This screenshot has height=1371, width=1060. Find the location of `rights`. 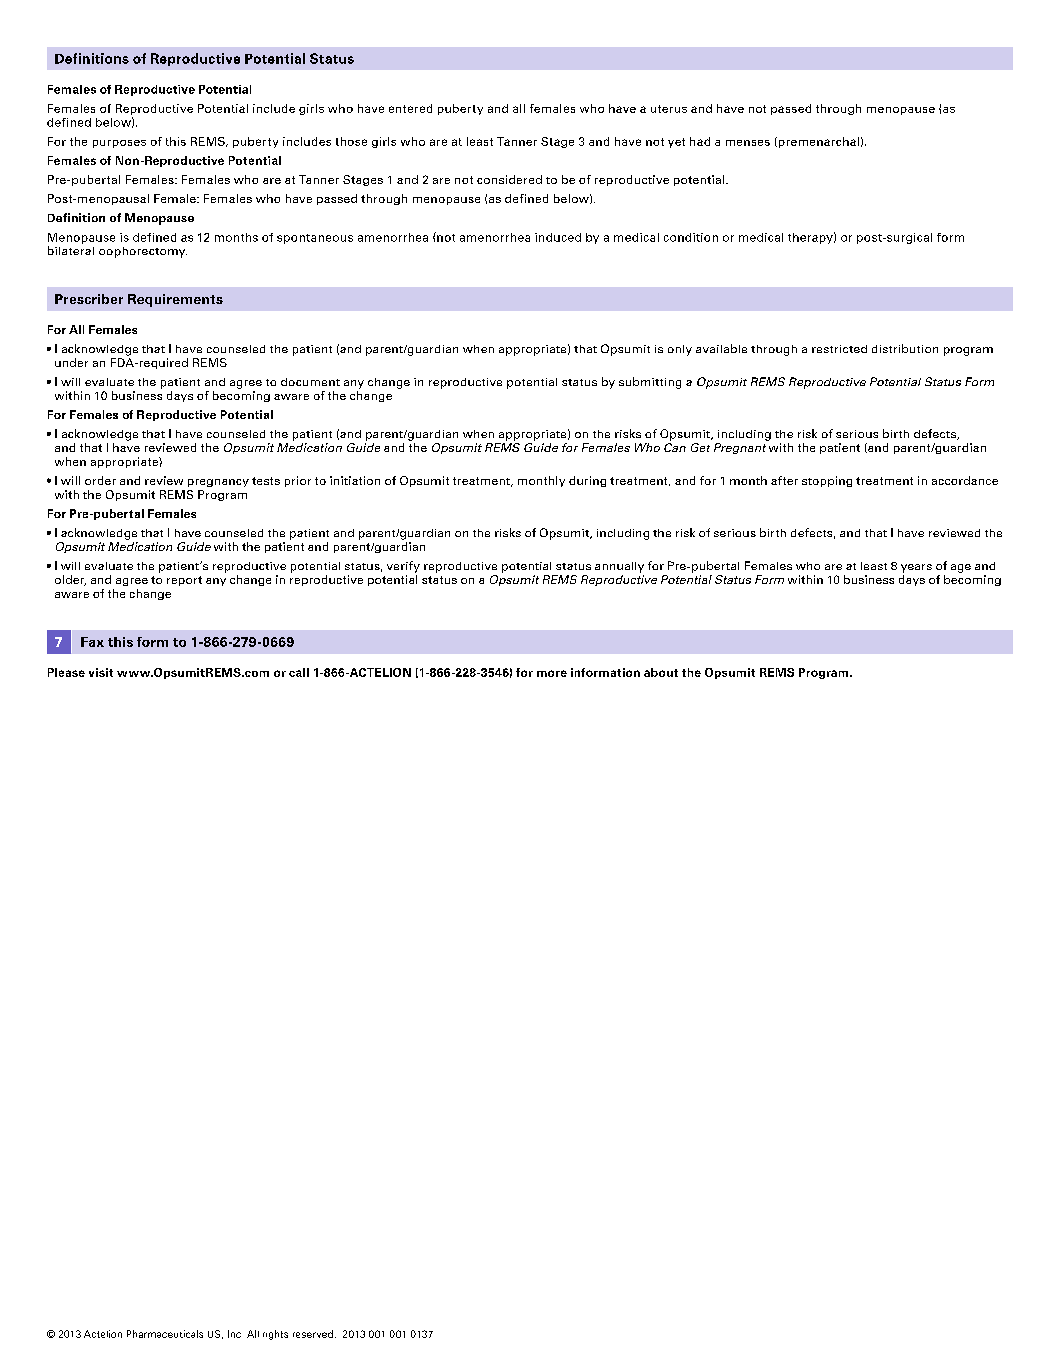

rights is located at coordinates (275, 1335).
